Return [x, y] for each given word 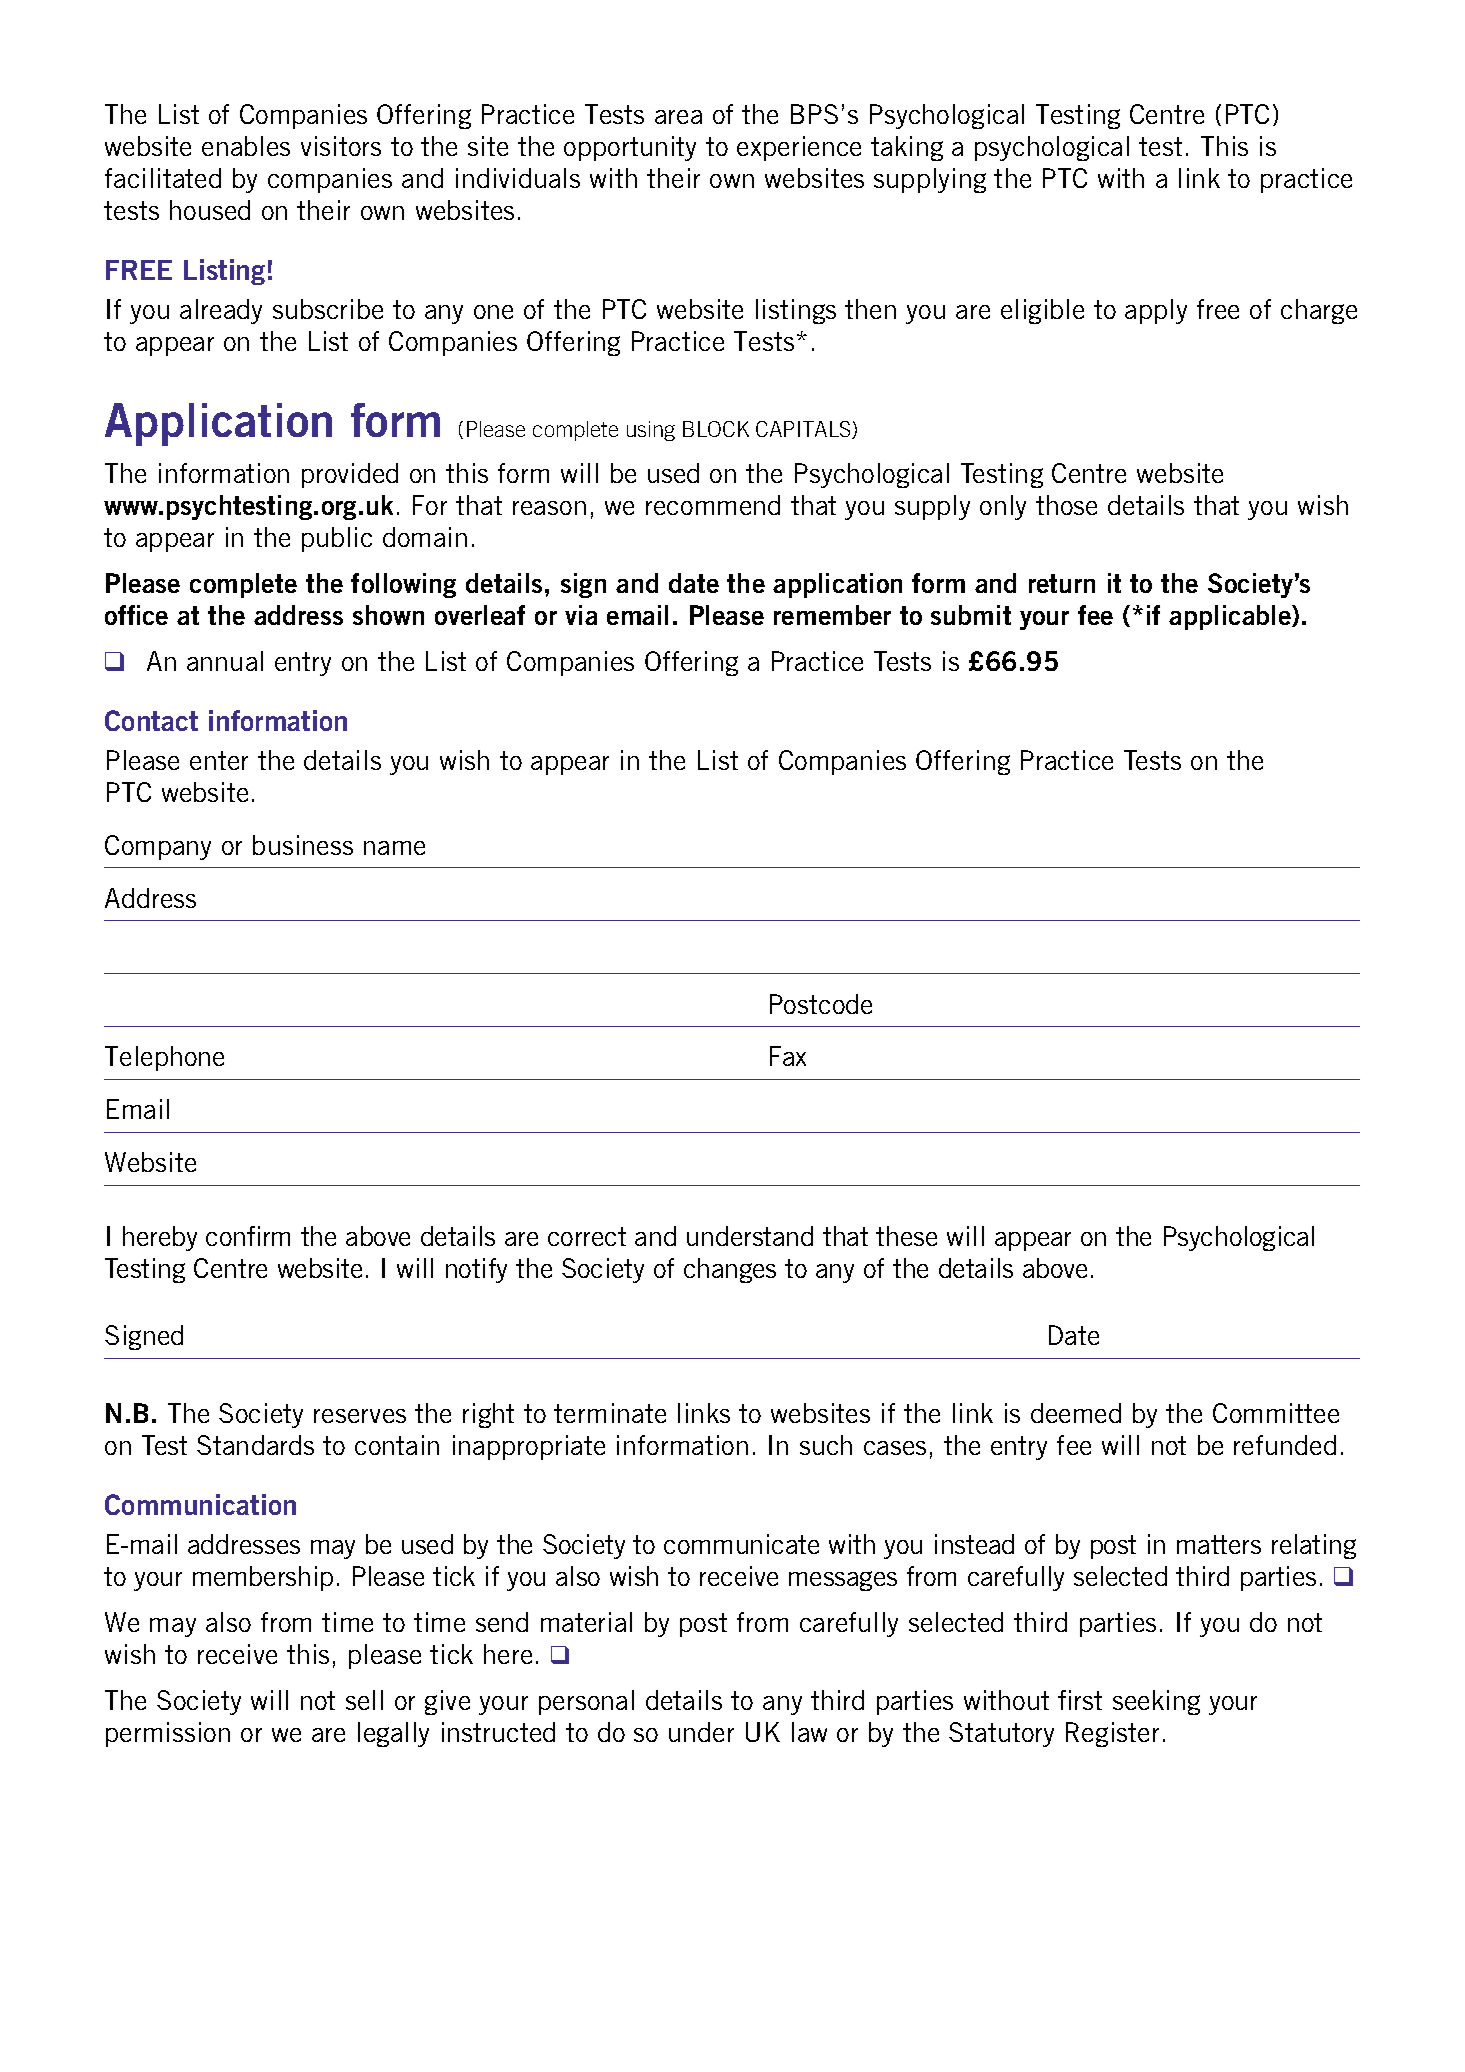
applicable [1231, 617]
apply [1156, 311]
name [394, 848]
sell [364, 1700]
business [303, 845]
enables [246, 146]
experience [799, 148]
